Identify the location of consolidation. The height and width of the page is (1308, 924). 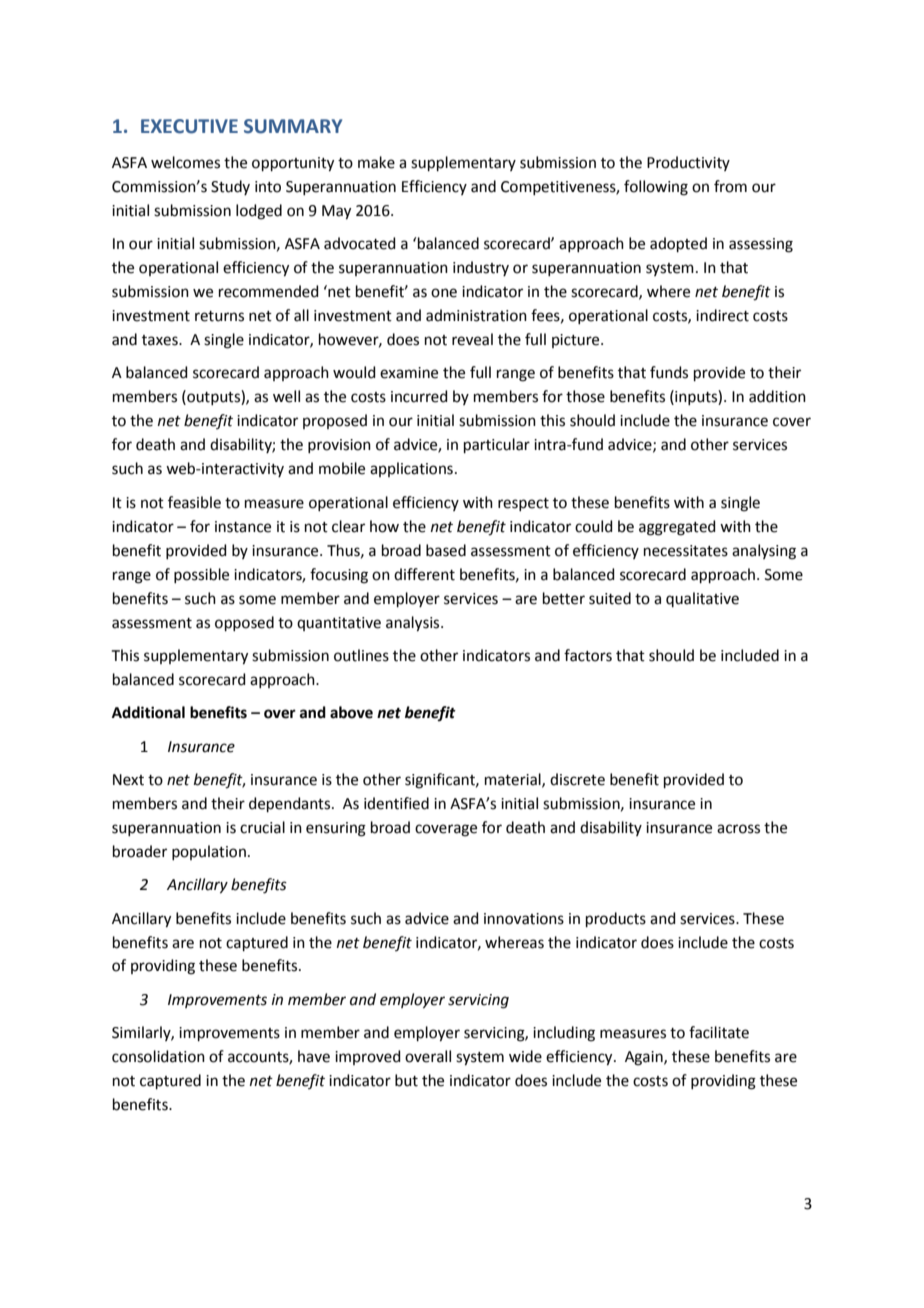
(158, 1056).
